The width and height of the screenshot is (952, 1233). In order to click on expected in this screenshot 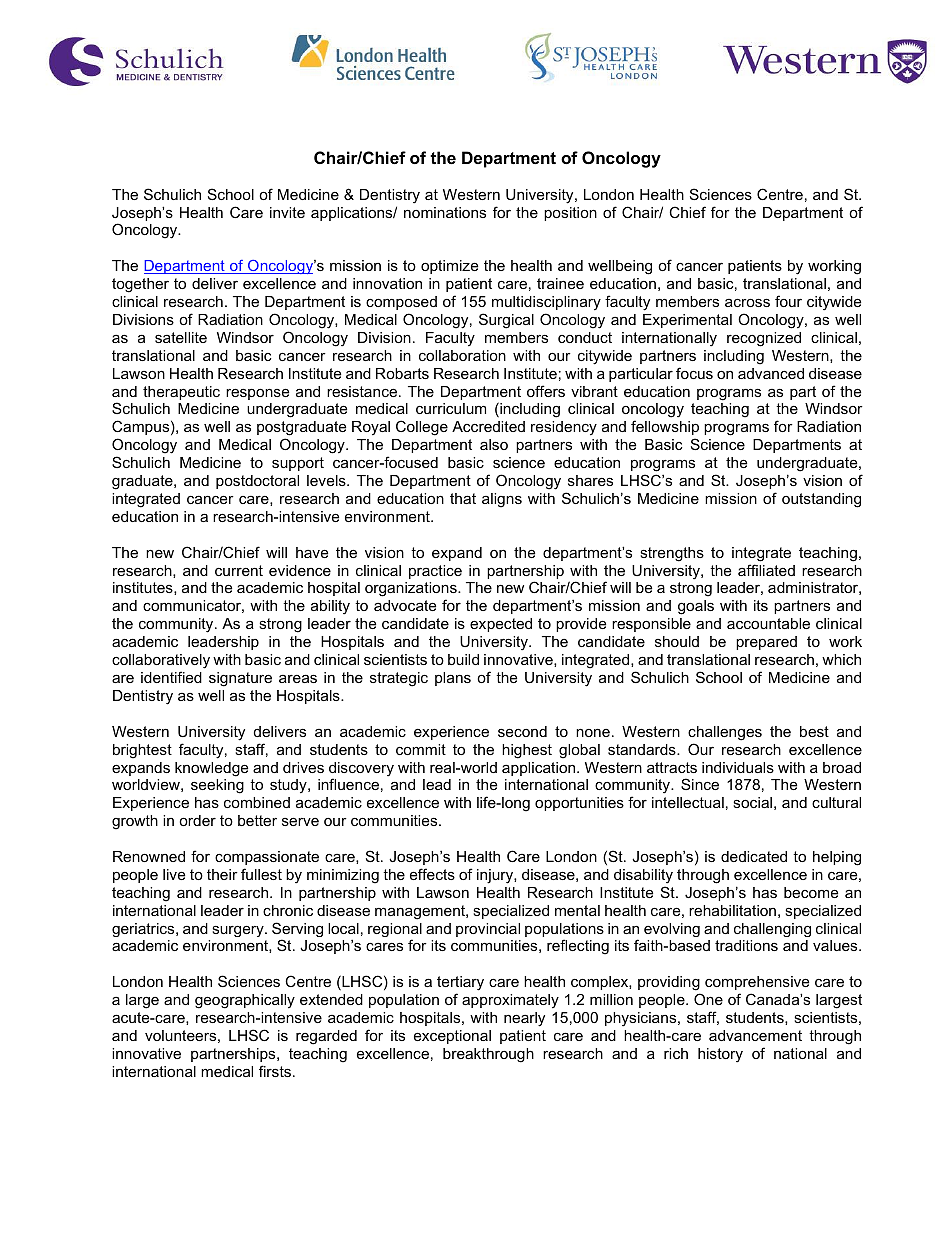, I will do `click(501, 625)`.
